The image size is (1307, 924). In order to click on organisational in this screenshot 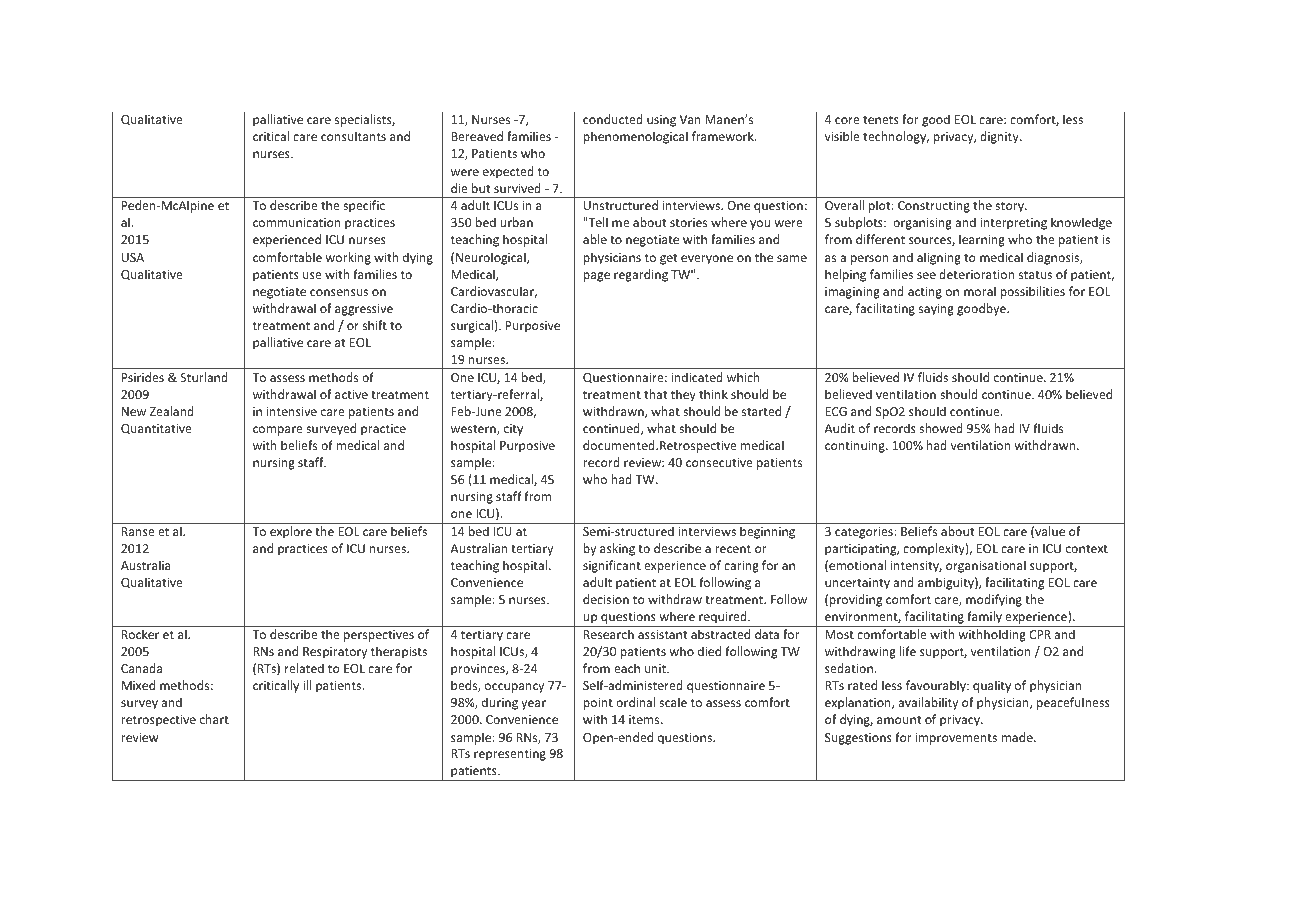, I will do `click(986, 566)`.
